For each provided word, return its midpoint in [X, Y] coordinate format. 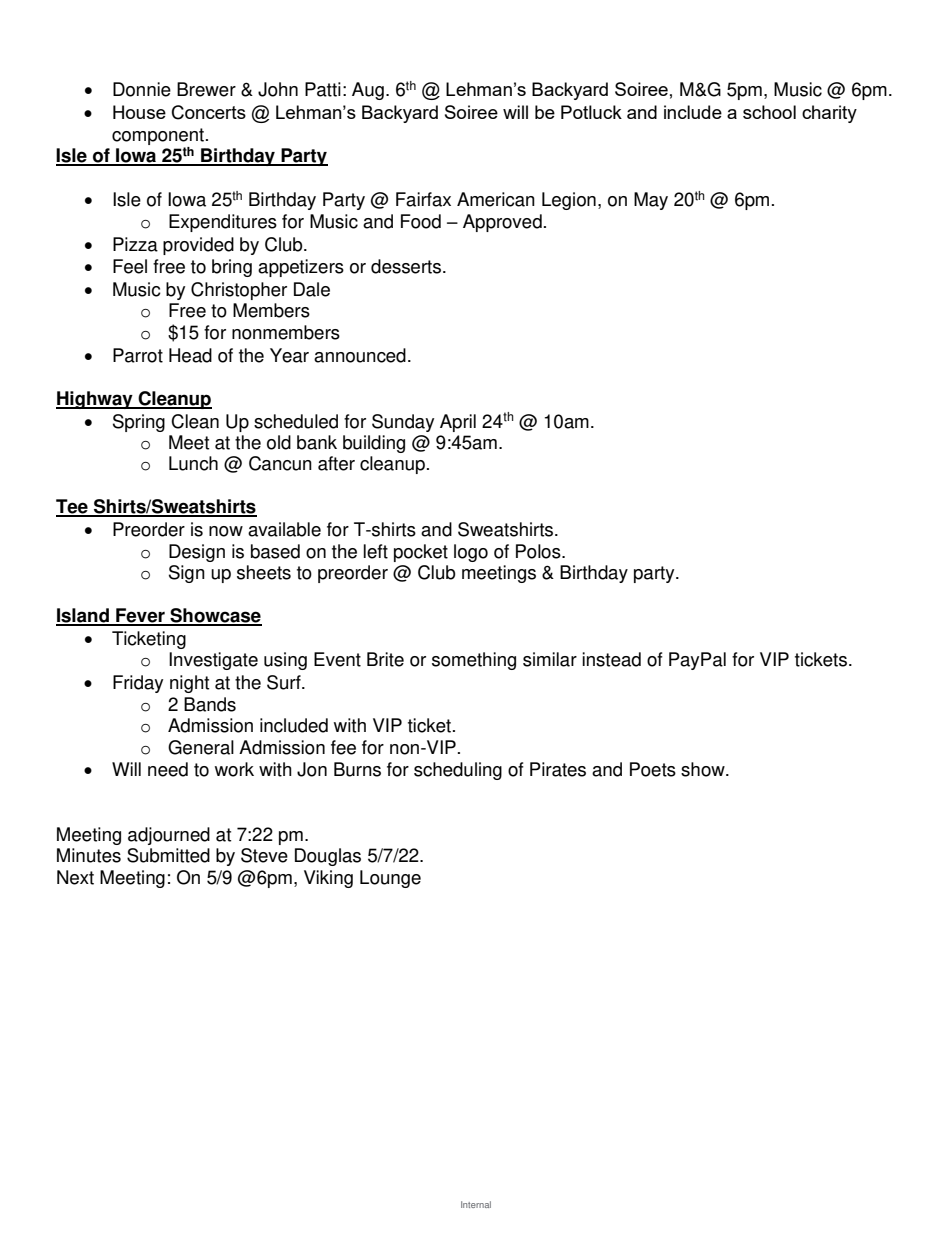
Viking [328, 879]
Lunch [193, 463]
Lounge [390, 879]
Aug [368, 91]
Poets [653, 769]
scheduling [458, 771]
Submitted [168, 855]
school [769, 112]
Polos [539, 551]
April [458, 423]
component [159, 136]
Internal [476, 1204]
